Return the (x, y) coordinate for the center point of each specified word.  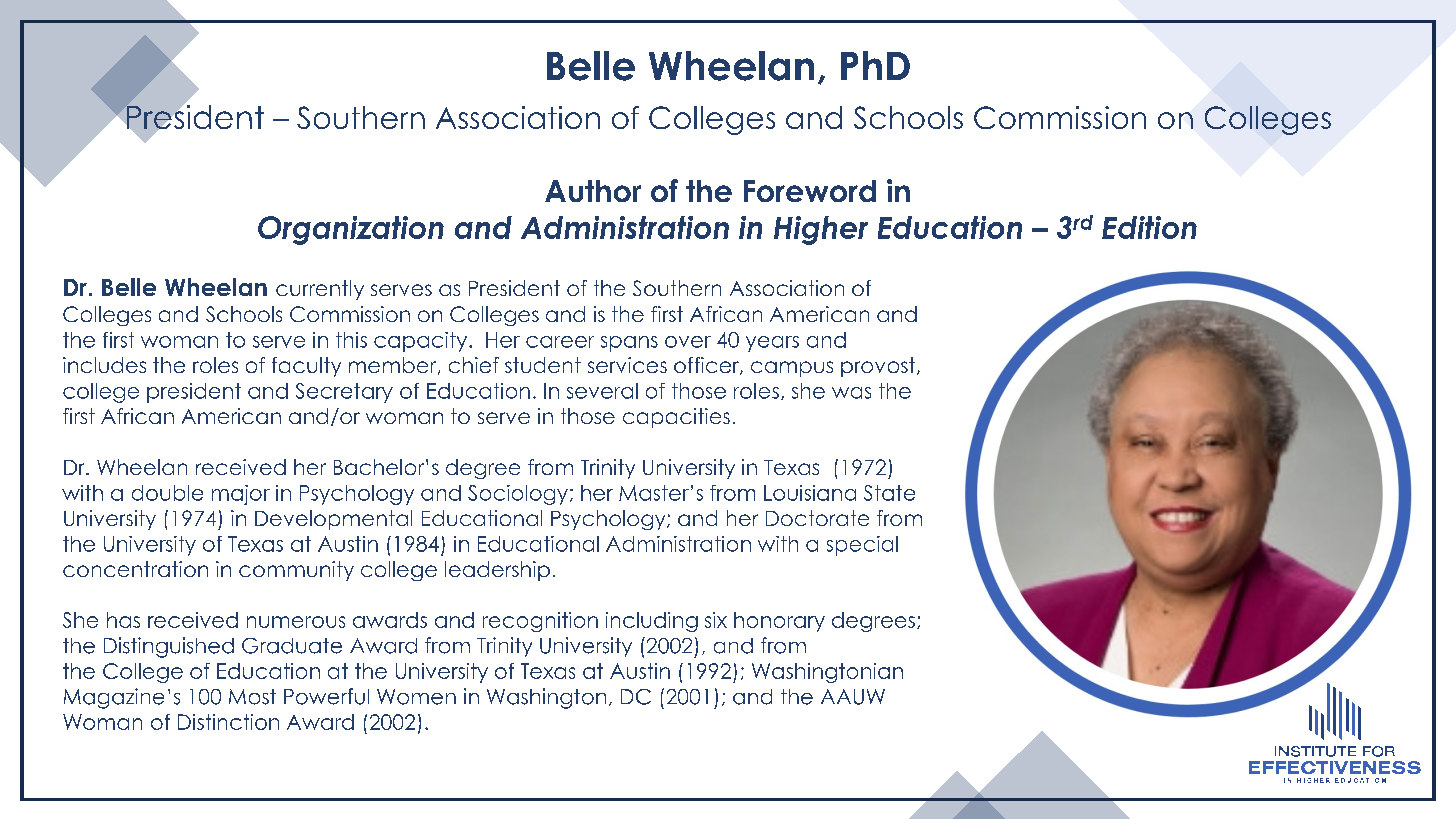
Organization (351, 230)
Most (252, 697)
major (241, 495)
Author (593, 191)
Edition (1149, 227)
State (889, 493)
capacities (676, 418)
